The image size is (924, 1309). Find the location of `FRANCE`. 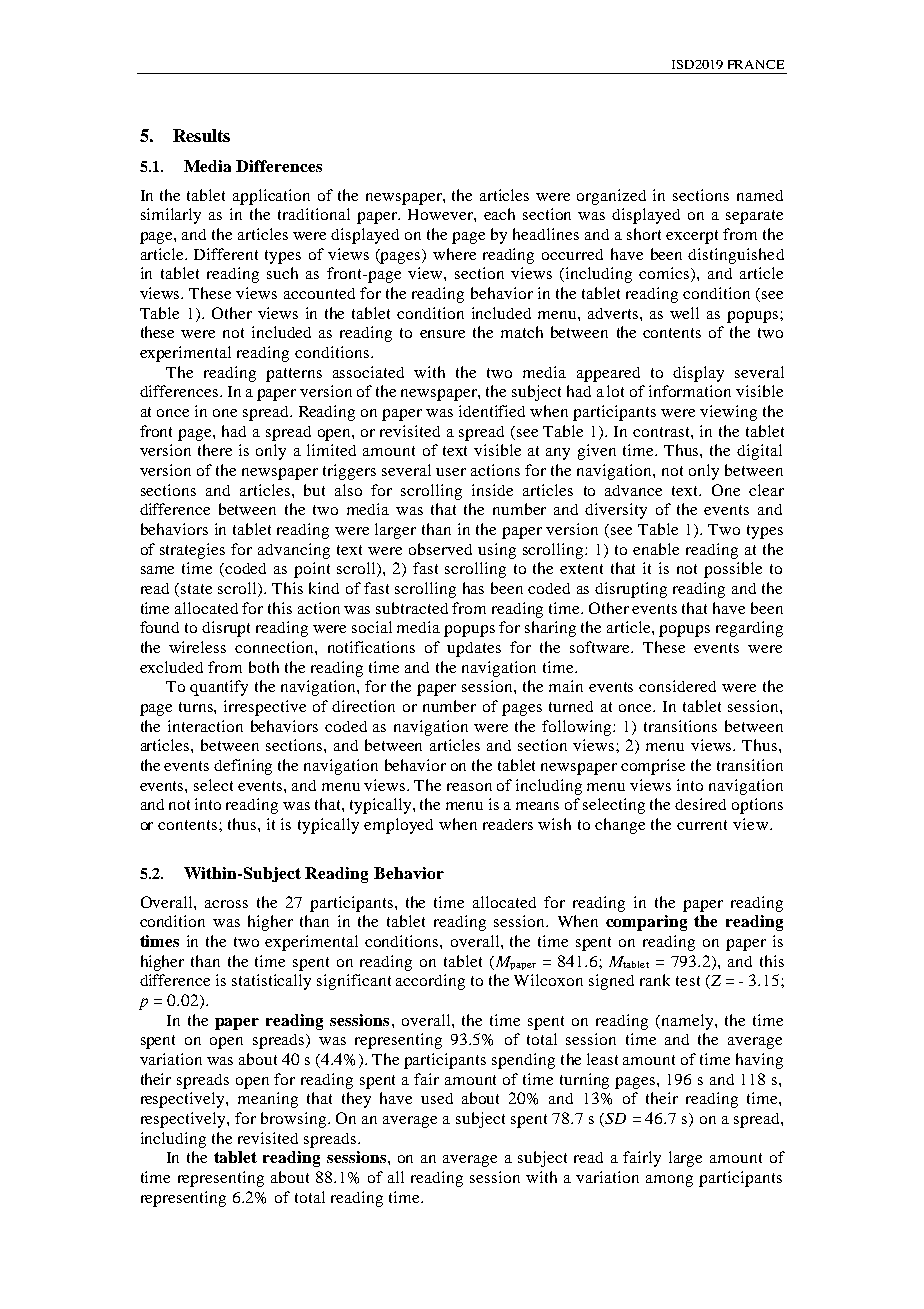

FRANCE is located at coordinates (756, 64).
